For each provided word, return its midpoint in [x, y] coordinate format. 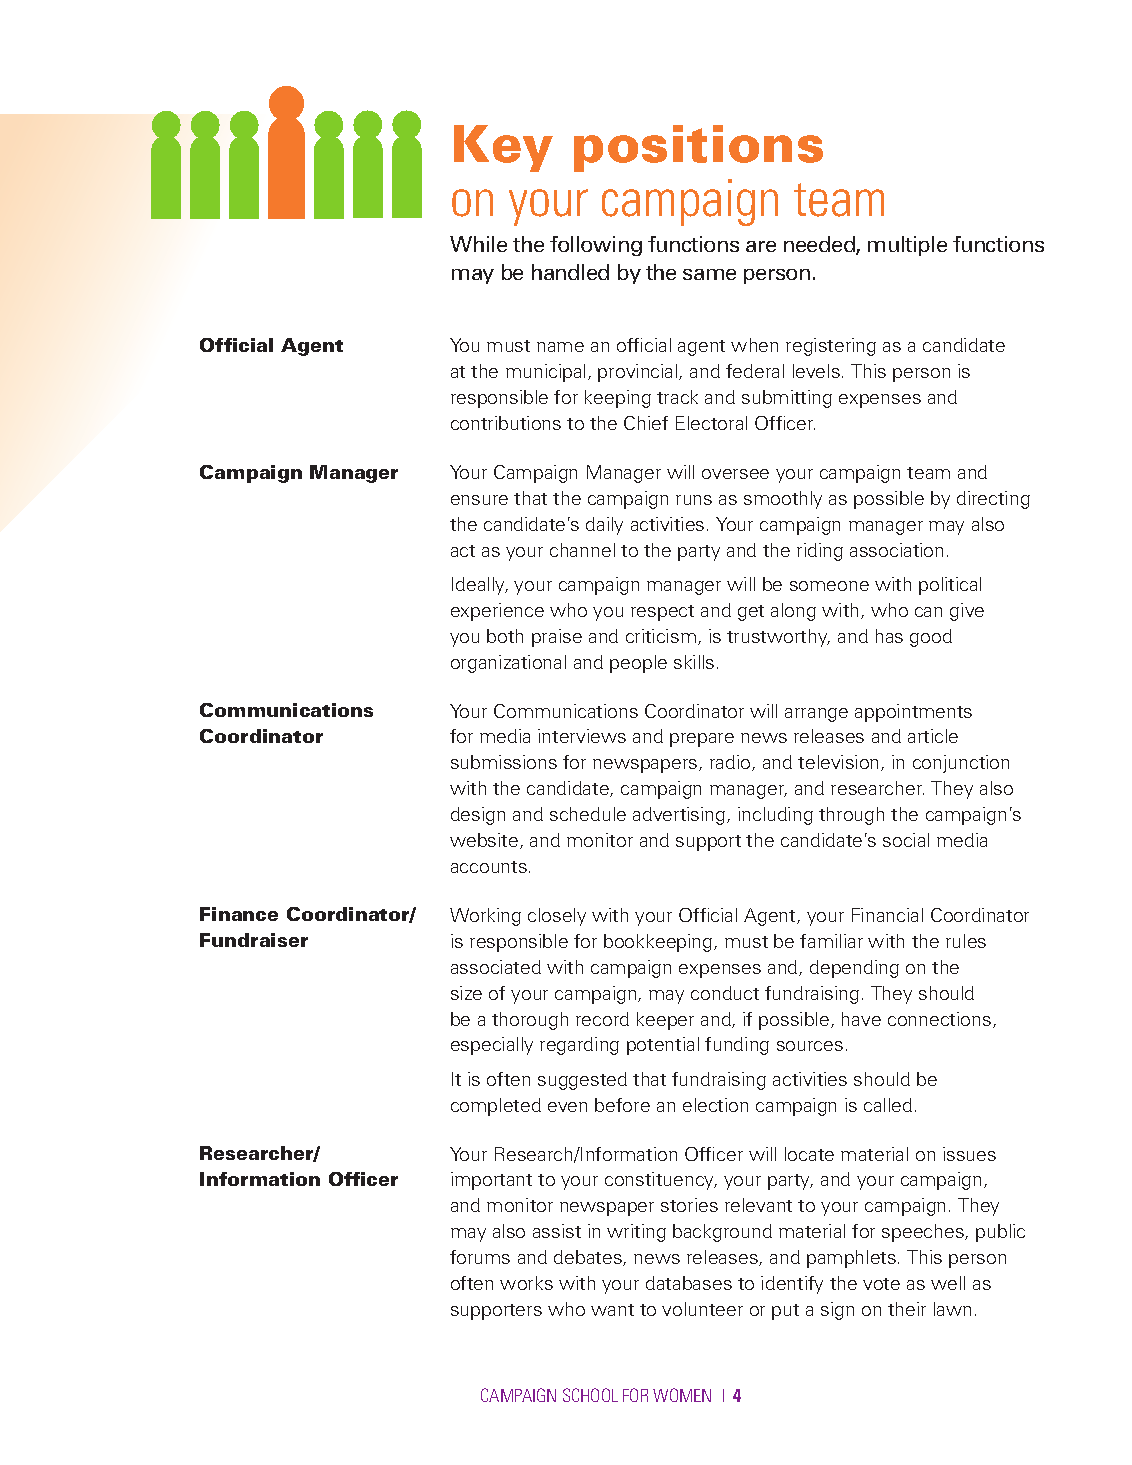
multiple [907, 246]
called [888, 1105]
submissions [504, 762]
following [596, 246]
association [896, 550]
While [478, 244]
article [933, 736]
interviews [582, 736]
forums [480, 1257]
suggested [582, 1081]
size [466, 993]
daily [604, 526]
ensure [479, 500]
